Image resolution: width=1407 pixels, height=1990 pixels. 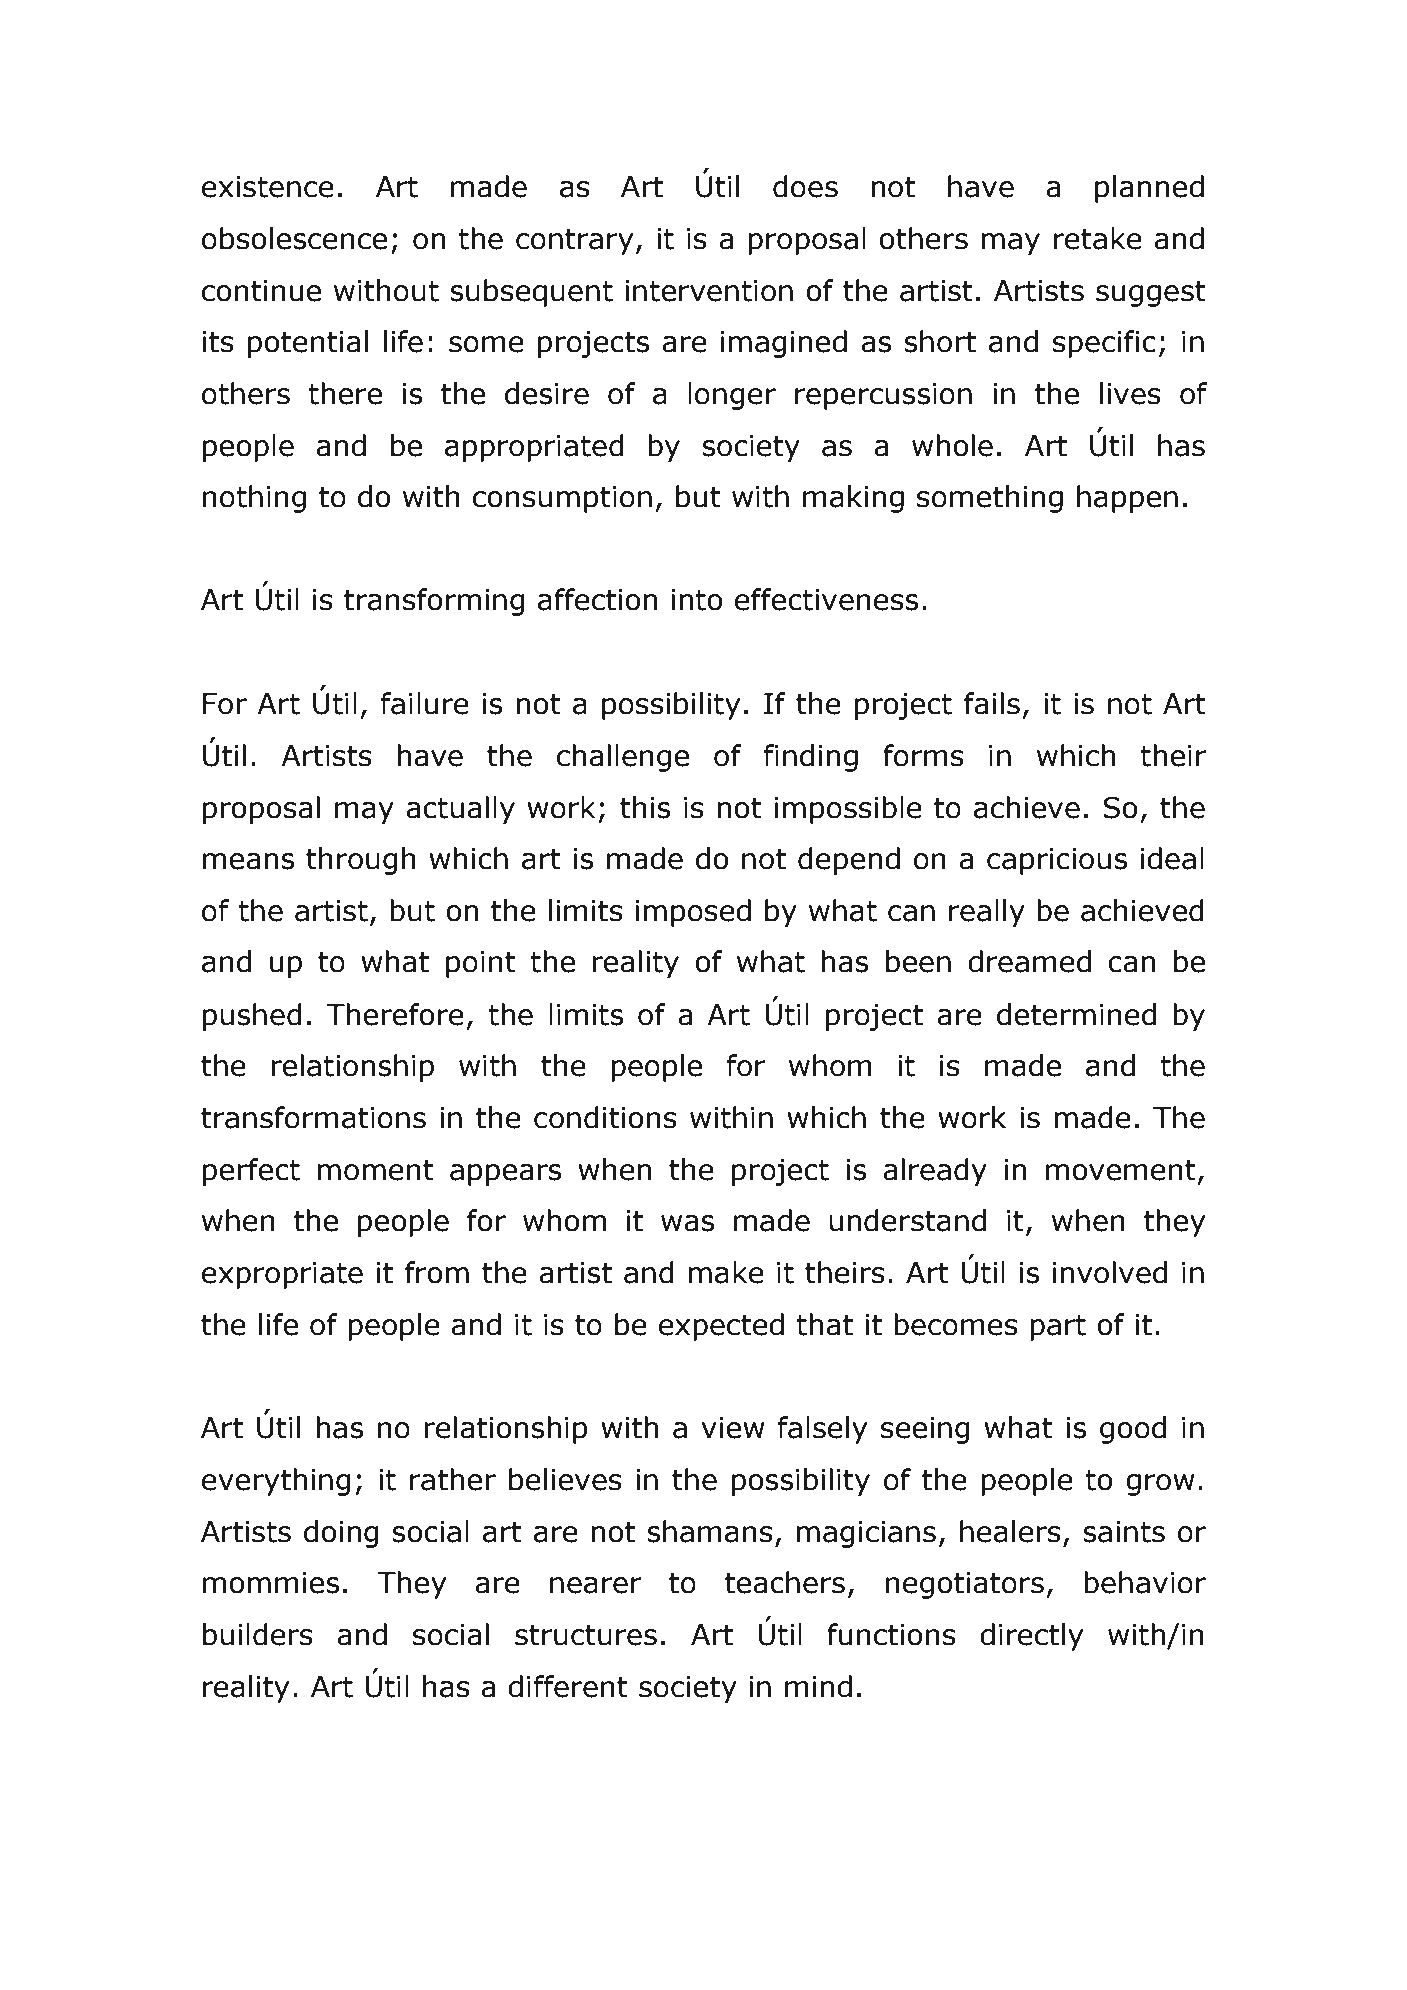 I want to click on challenge, so click(x=623, y=758).
